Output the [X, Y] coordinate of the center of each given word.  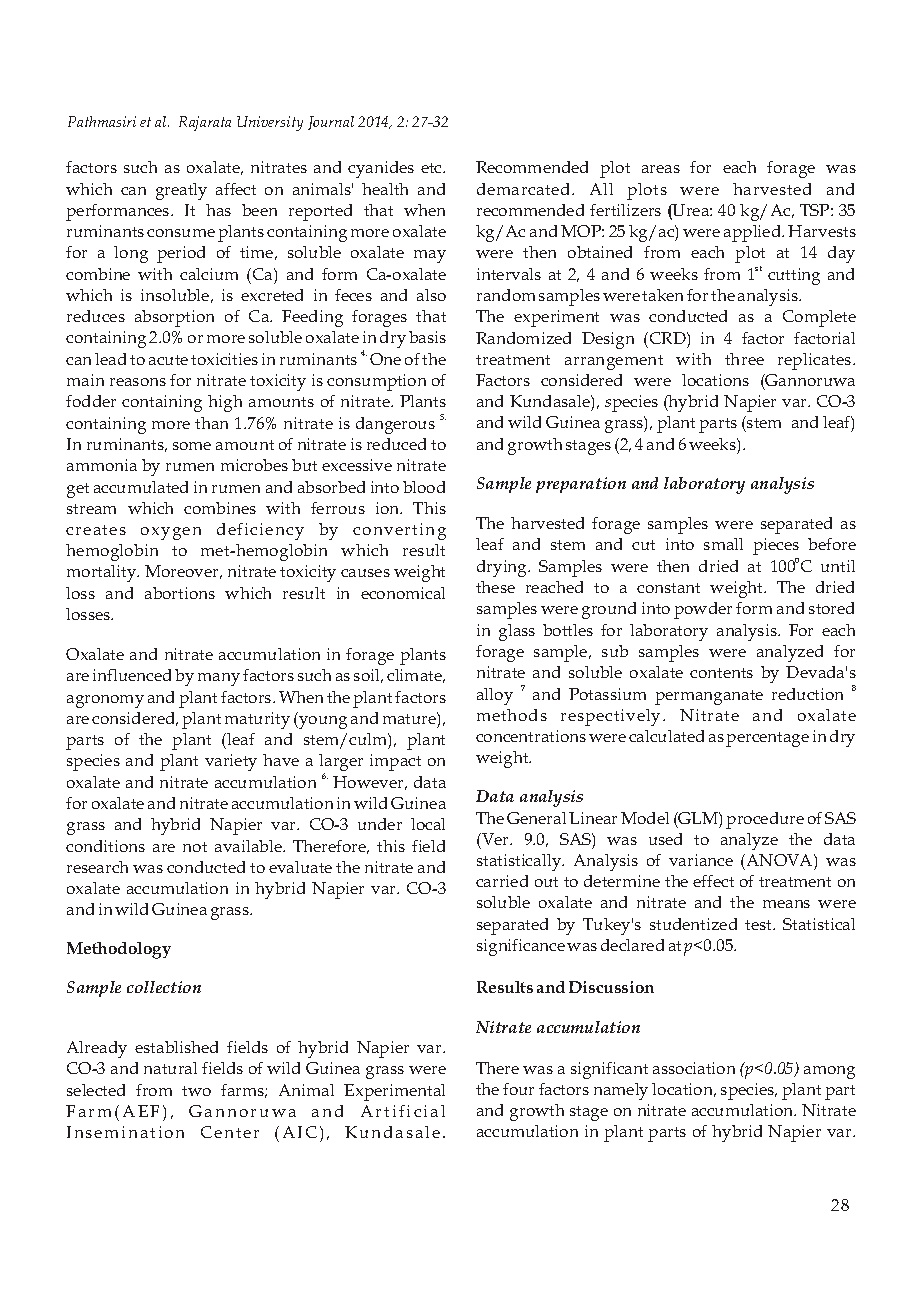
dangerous [395, 425]
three [744, 359]
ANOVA [779, 860]
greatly [181, 191]
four [518, 1089]
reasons [138, 382]
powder [703, 610]
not [195, 847]
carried [502, 881]
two [196, 1091]
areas [661, 169]
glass [517, 632]
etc [432, 168]
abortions [180, 593]
